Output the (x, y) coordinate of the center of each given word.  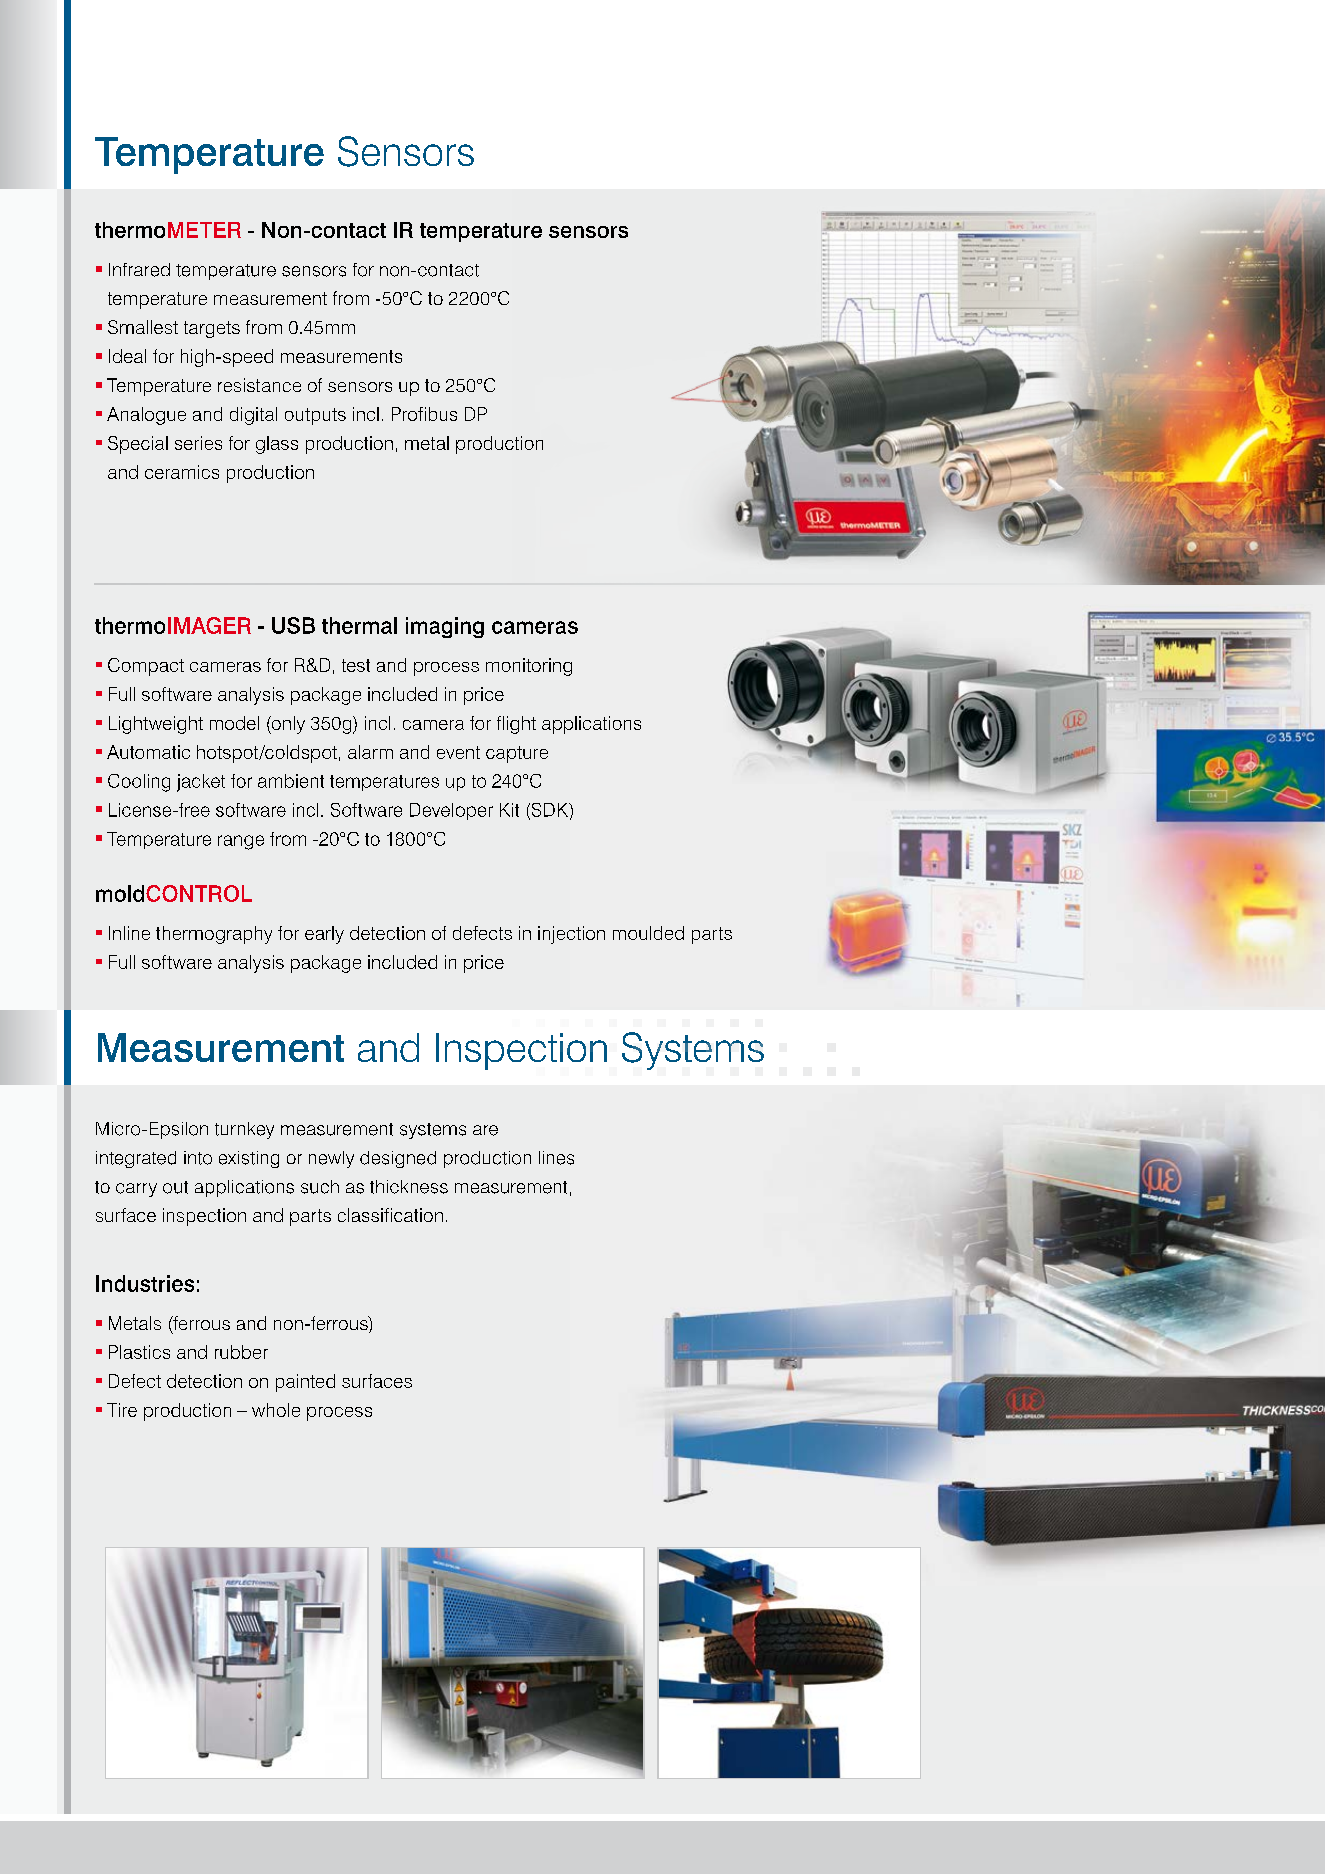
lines (556, 1158)
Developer (451, 811)
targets (212, 329)
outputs (315, 416)
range (241, 842)
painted (305, 1383)
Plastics (139, 1352)
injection (571, 935)
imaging (445, 627)
